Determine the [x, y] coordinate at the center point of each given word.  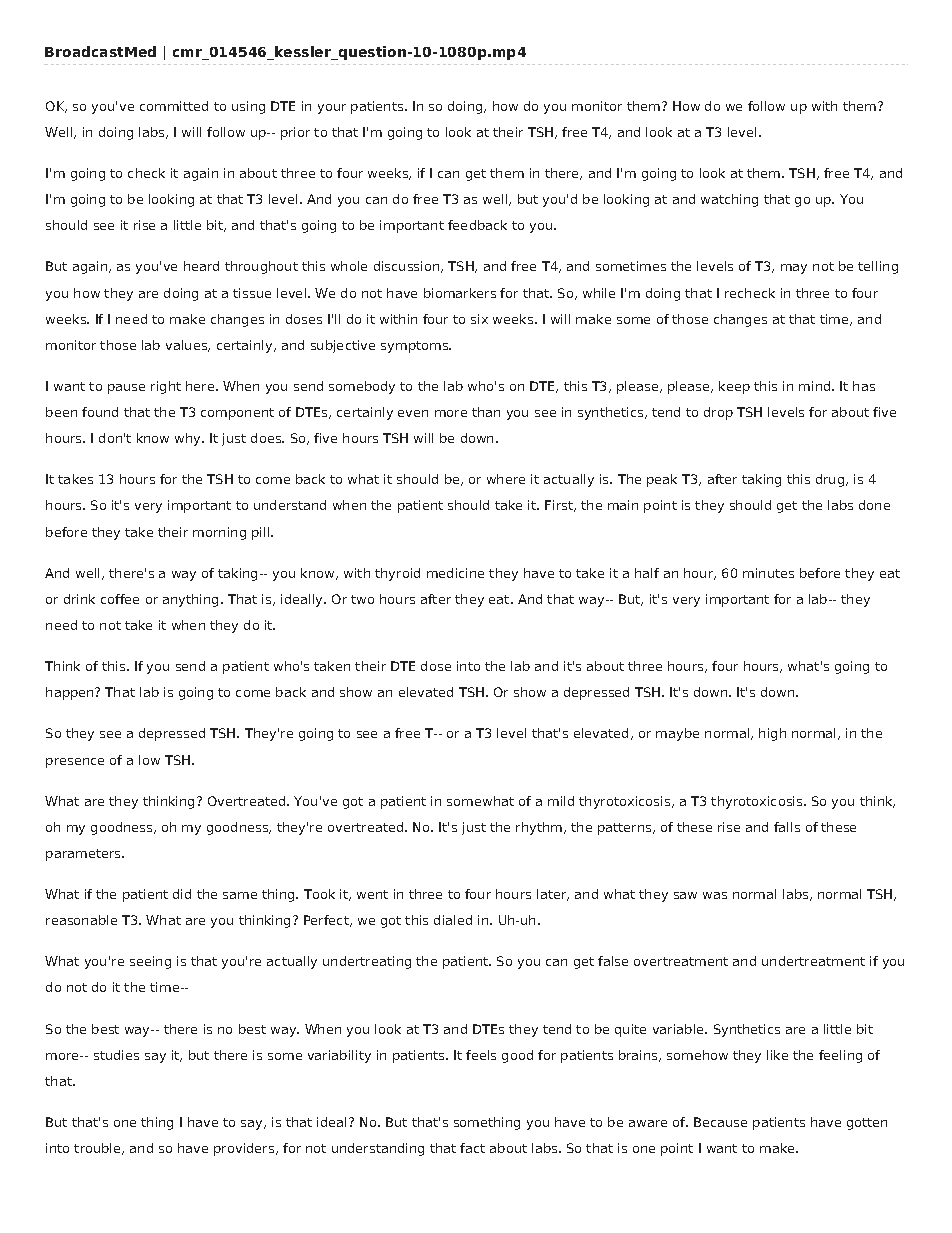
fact [472, 1148]
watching [729, 200]
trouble [98, 1149]
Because [720, 1122]
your [332, 109]
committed [174, 106]
